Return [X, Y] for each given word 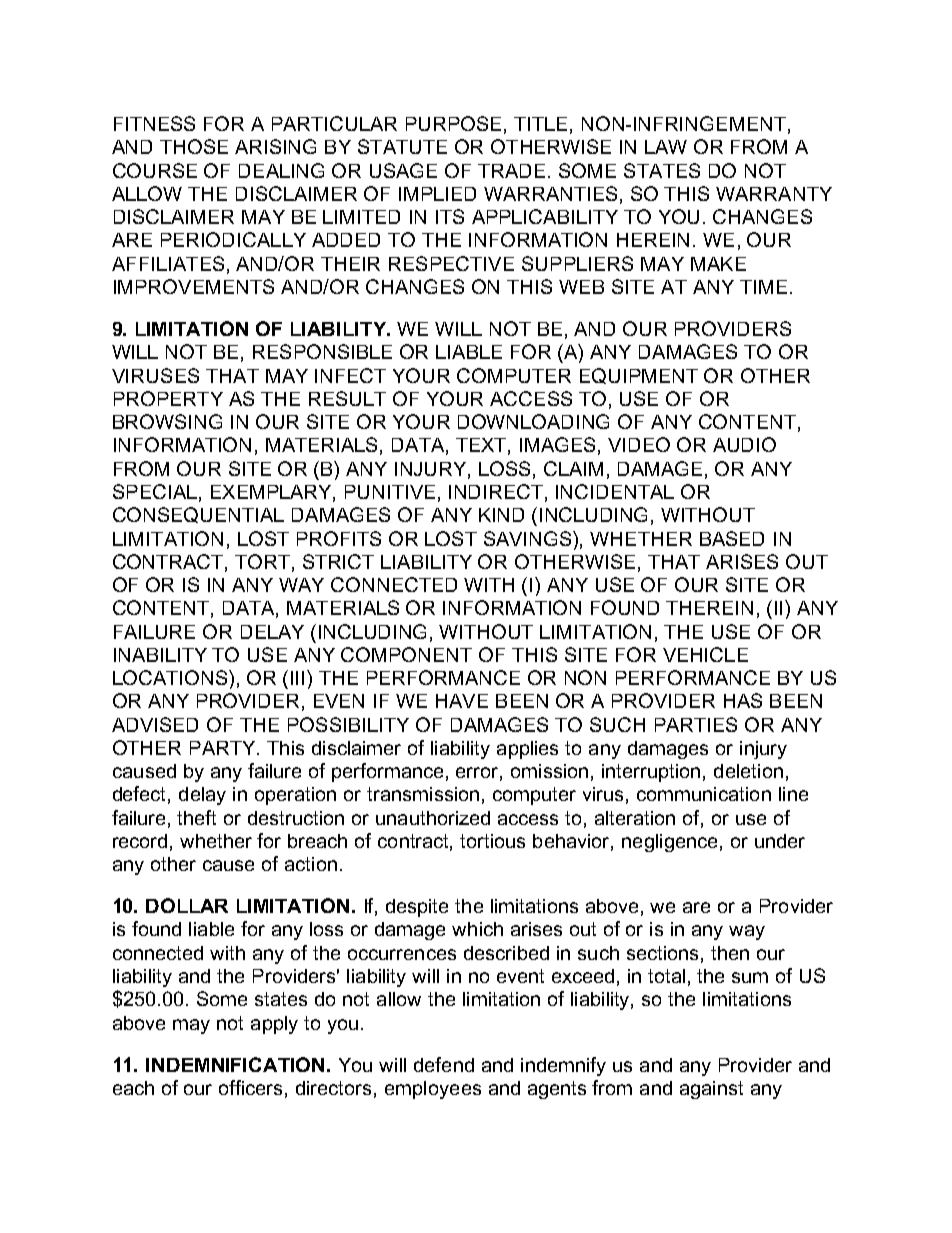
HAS [743, 700]
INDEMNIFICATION [235, 1064]
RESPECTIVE [451, 263]
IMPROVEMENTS [194, 286]
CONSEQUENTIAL [198, 515]
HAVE [462, 701]
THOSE [194, 146]
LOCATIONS [171, 677]
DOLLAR [187, 905]
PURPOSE [453, 123]
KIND [501, 515]
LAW [666, 147]
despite [417, 908]
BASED [732, 538]
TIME [763, 287]
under [780, 841]
